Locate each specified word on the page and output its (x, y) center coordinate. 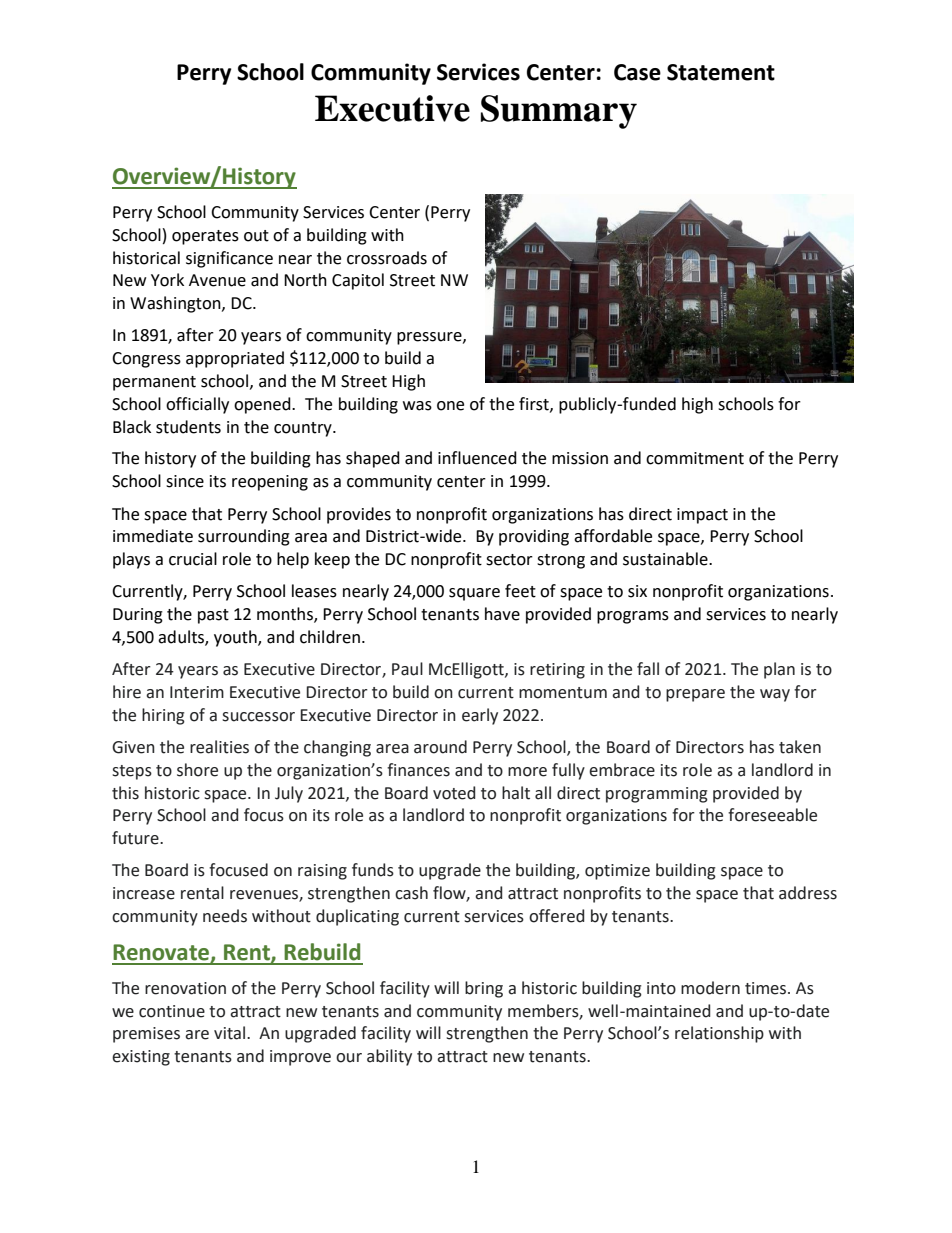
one (450, 406)
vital (231, 1033)
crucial (193, 559)
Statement (721, 72)
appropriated (235, 359)
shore (197, 770)
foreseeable (772, 815)
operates (205, 237)
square (474, 594)
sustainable (666, 559)
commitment (695, 458)
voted (454, 793)
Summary (559, 112)
